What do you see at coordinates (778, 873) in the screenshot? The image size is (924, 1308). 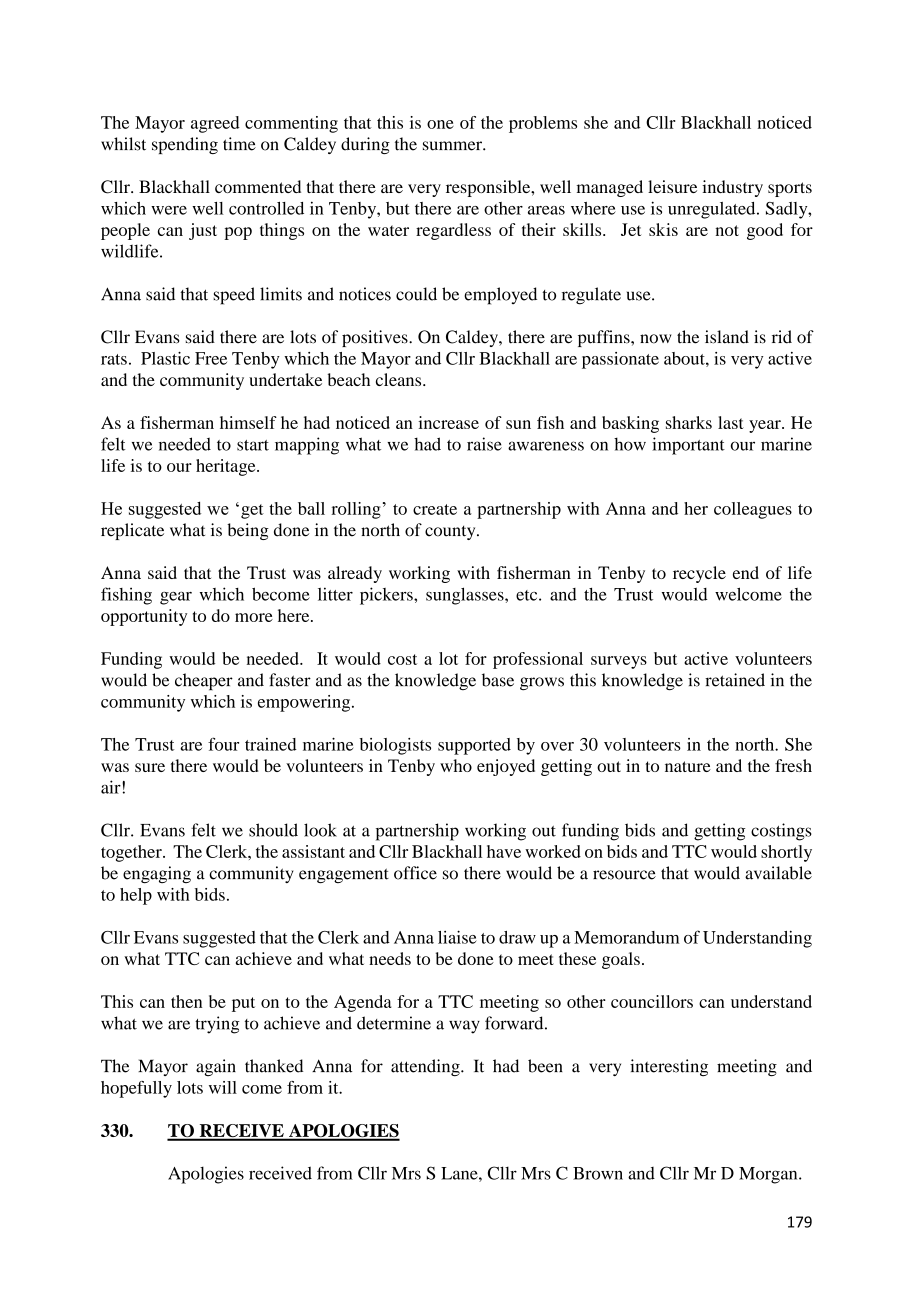 I see `available` at bounding box center [778, 873].
